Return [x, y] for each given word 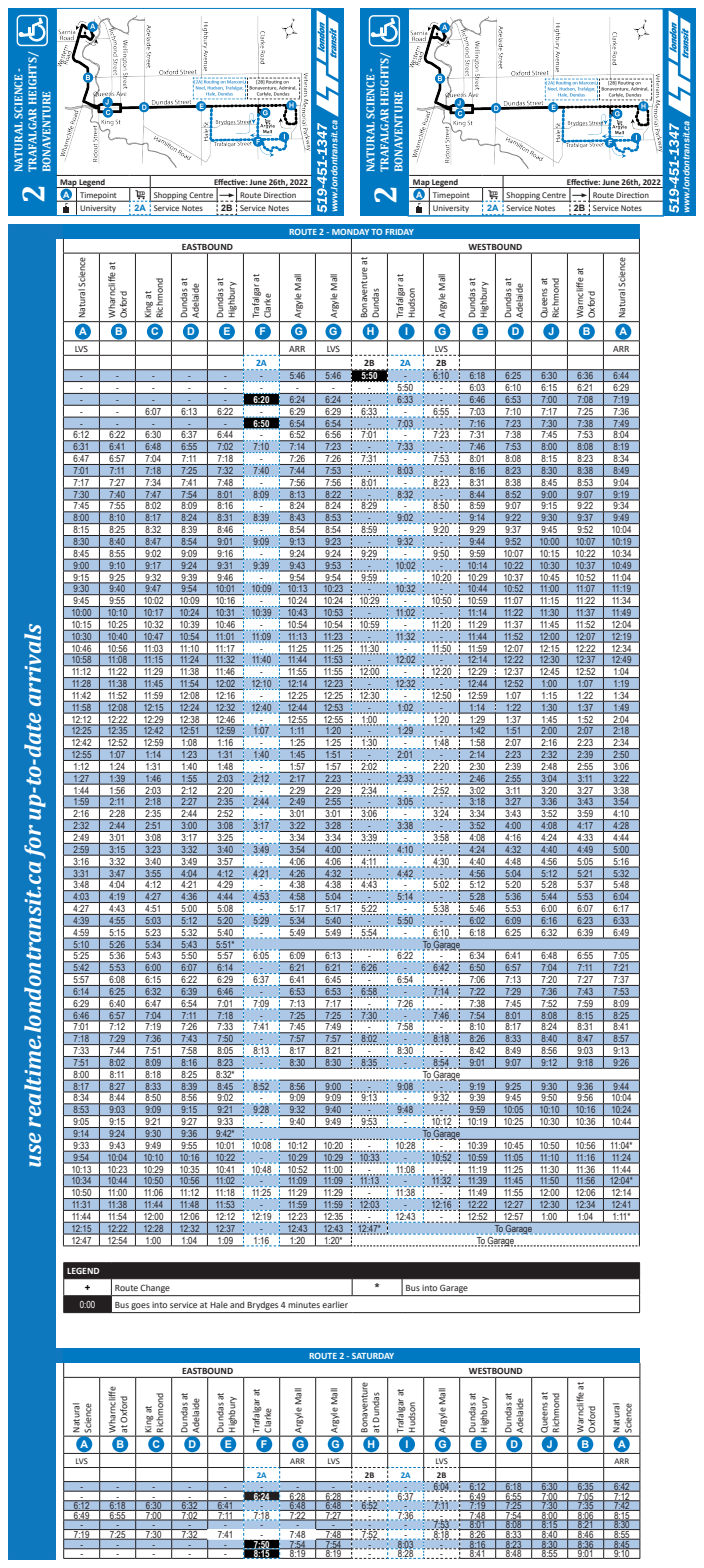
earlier [335, 1304]
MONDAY [350, 232]
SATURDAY [373, 1356]
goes [140, 1306]
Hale [219, 1304]
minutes [304, 1305]
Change [155, 1288]
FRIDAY [399, 232]
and [237, 1304]
